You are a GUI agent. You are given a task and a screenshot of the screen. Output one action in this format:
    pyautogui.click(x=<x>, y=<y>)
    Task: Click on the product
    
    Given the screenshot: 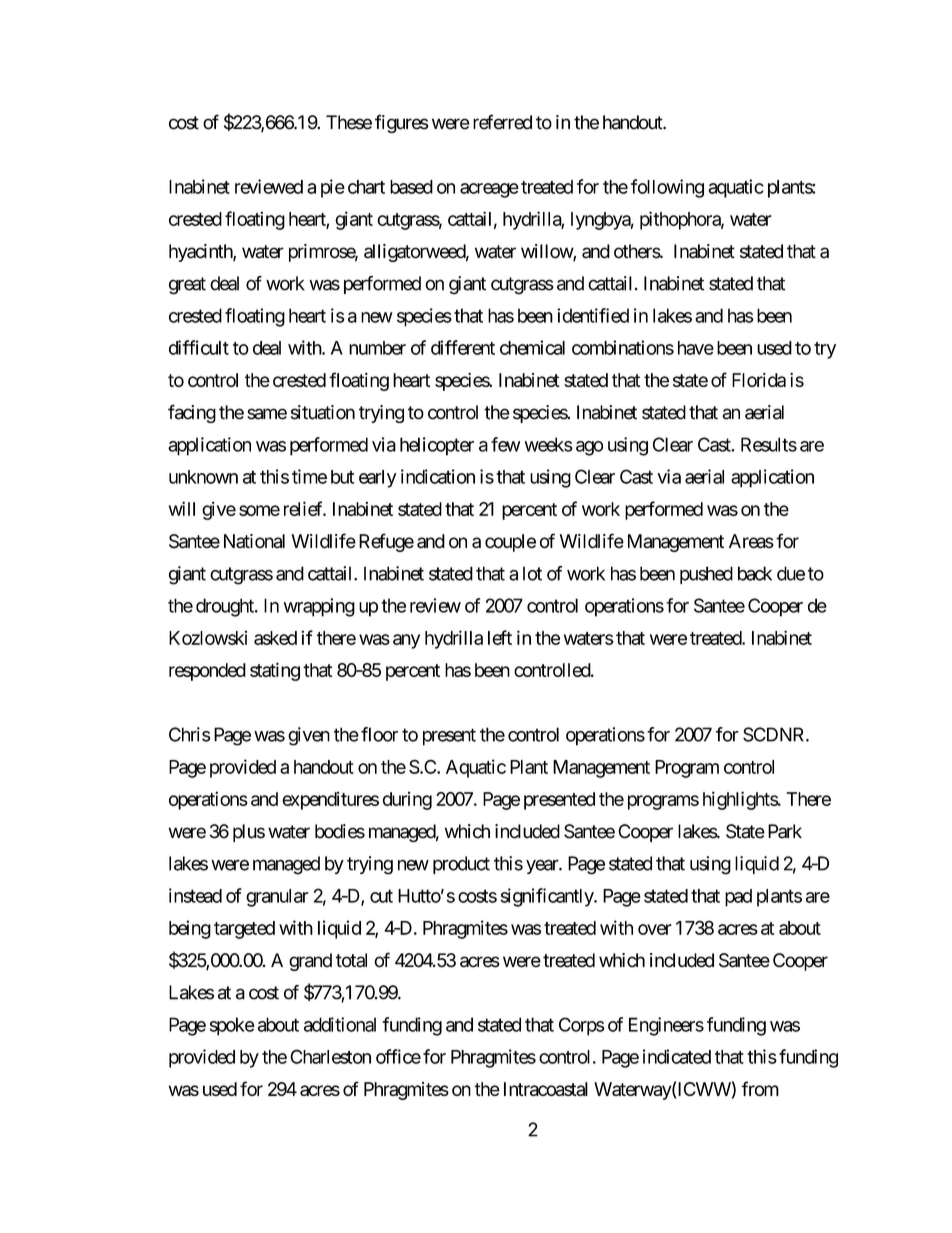 What is the action you would take?
    pyautogui.click(x=461, y=865)
